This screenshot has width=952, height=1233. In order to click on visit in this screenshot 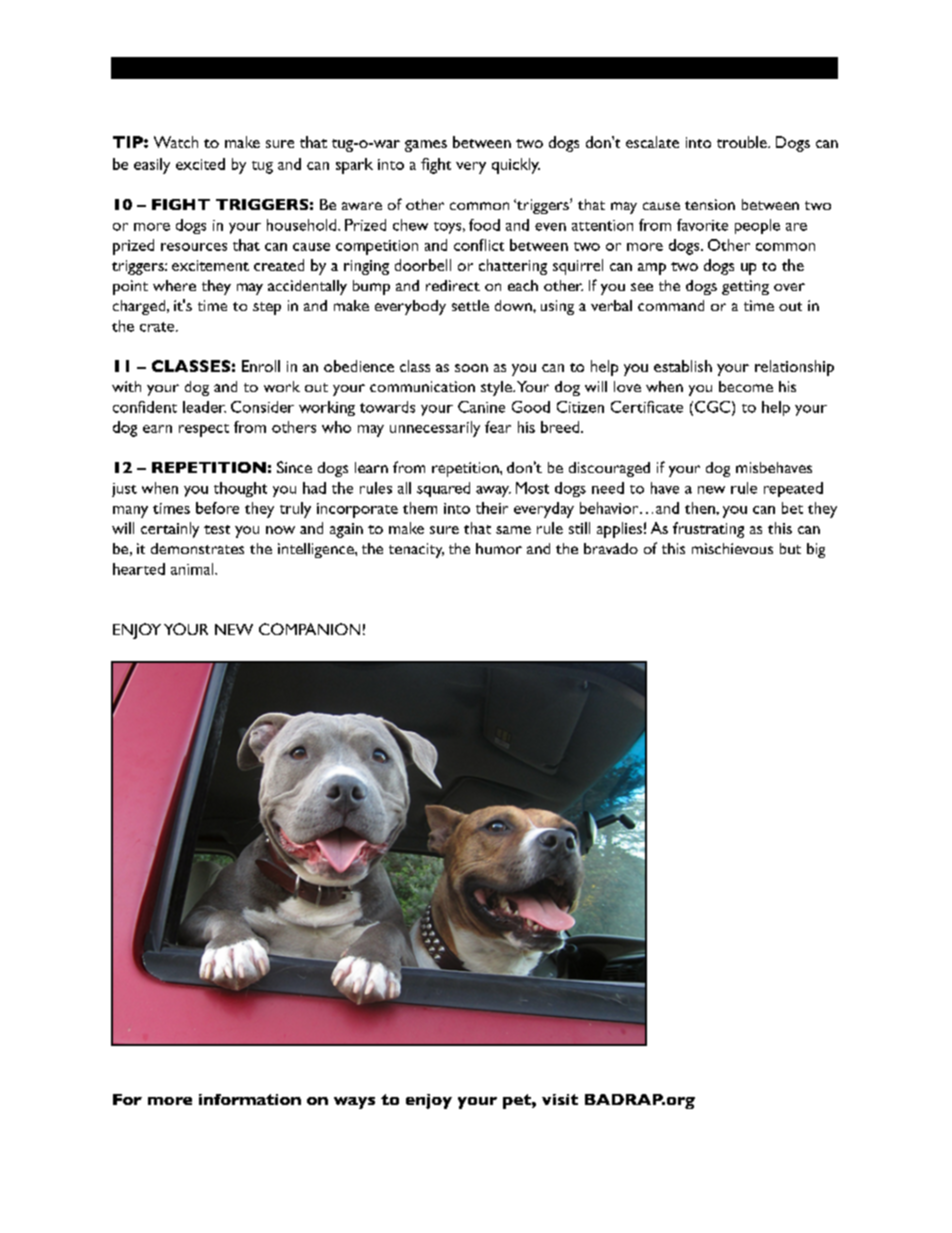, I will do `click(560, 1099)`.
